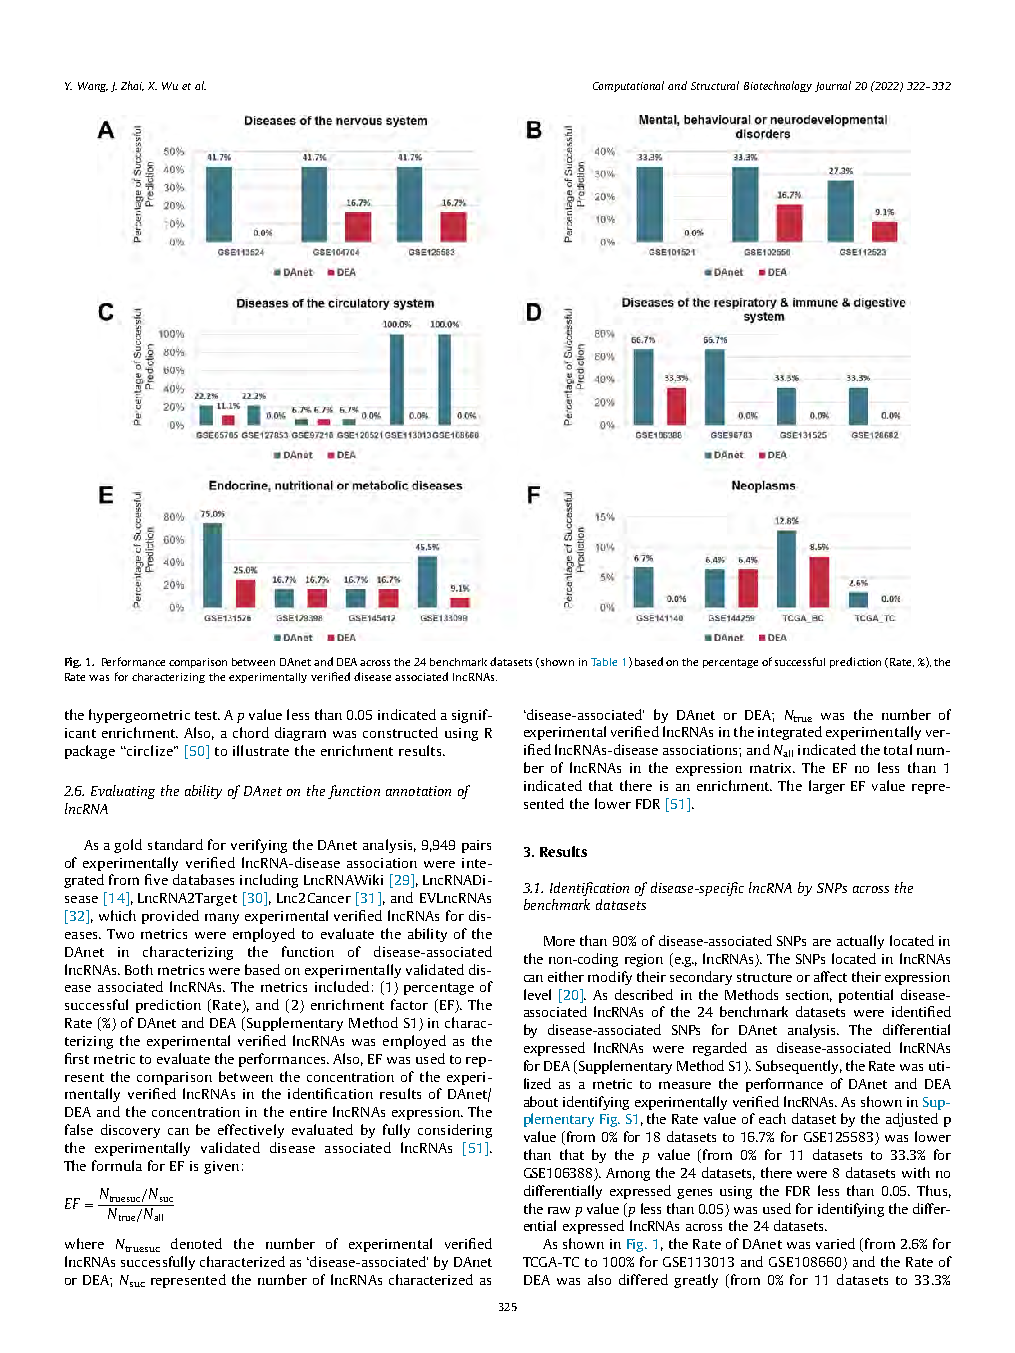 Image resolution: width=1015 pixels, height=1353 pixels. What do you see at coordinates (559, 1210) in the screenshot?
I see `raw` at bounding box center [559, 1210].
